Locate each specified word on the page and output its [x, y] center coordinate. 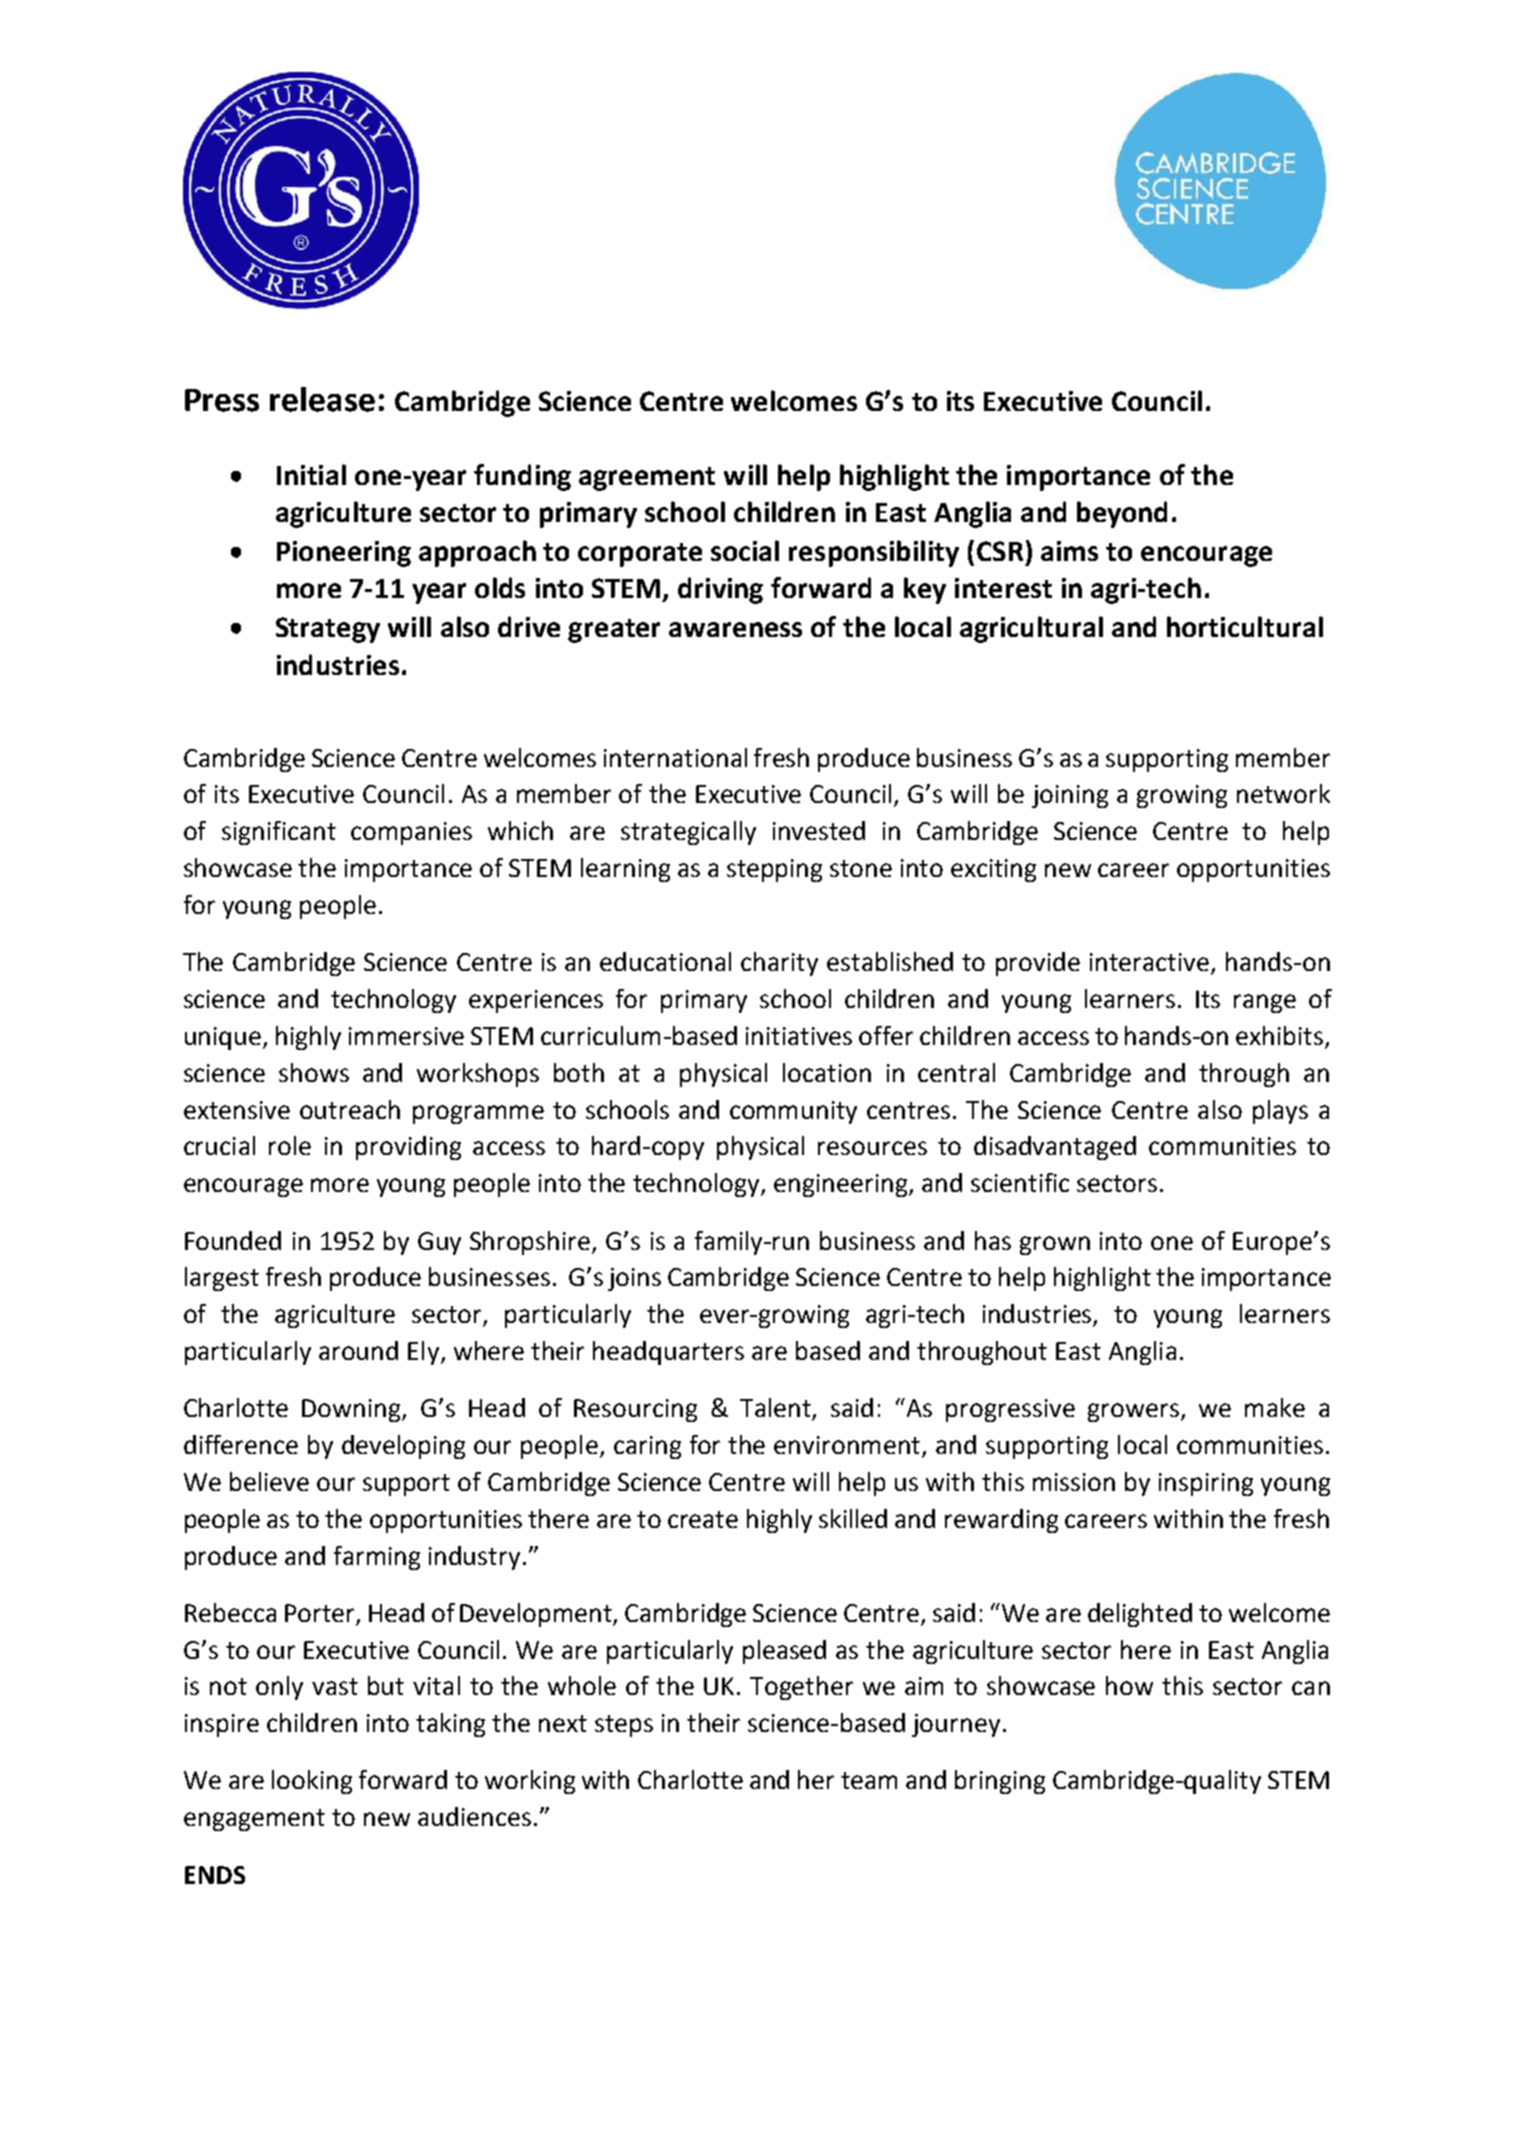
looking [312, 1782]
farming [377, 1558]
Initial [311, 474]
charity [779, 964]
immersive [406, 1036]
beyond [1122, 514]
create [703, 1519]
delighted [1140, 1615]
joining [1070, 796]
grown [1055, 1245]
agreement [647, 479]
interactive [1151, 963]
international [675, 757]
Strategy [328, 630]
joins [634, 1279]
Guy [439, 1243]
